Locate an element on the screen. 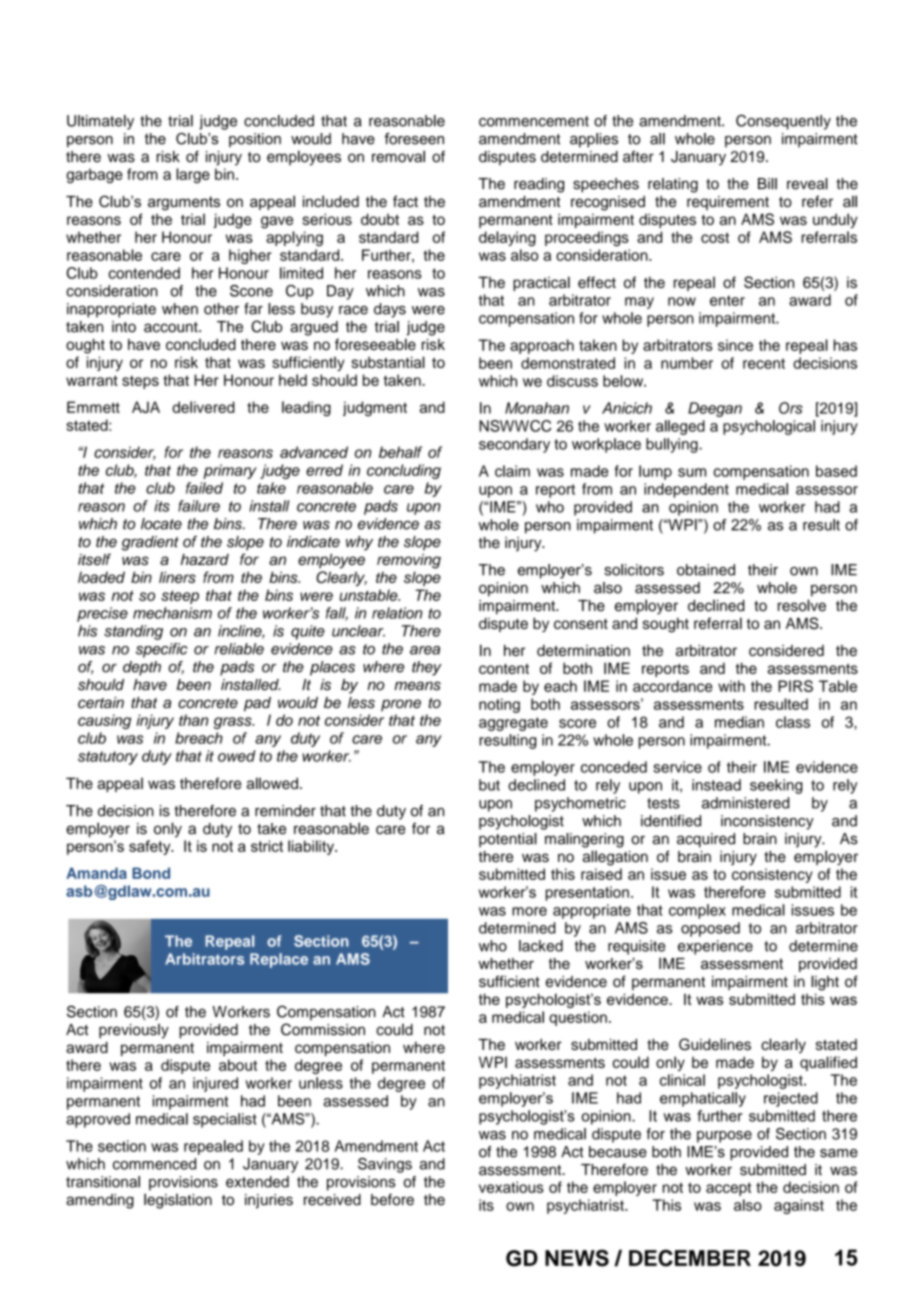  Replace is located at coordinates (279, 960).
